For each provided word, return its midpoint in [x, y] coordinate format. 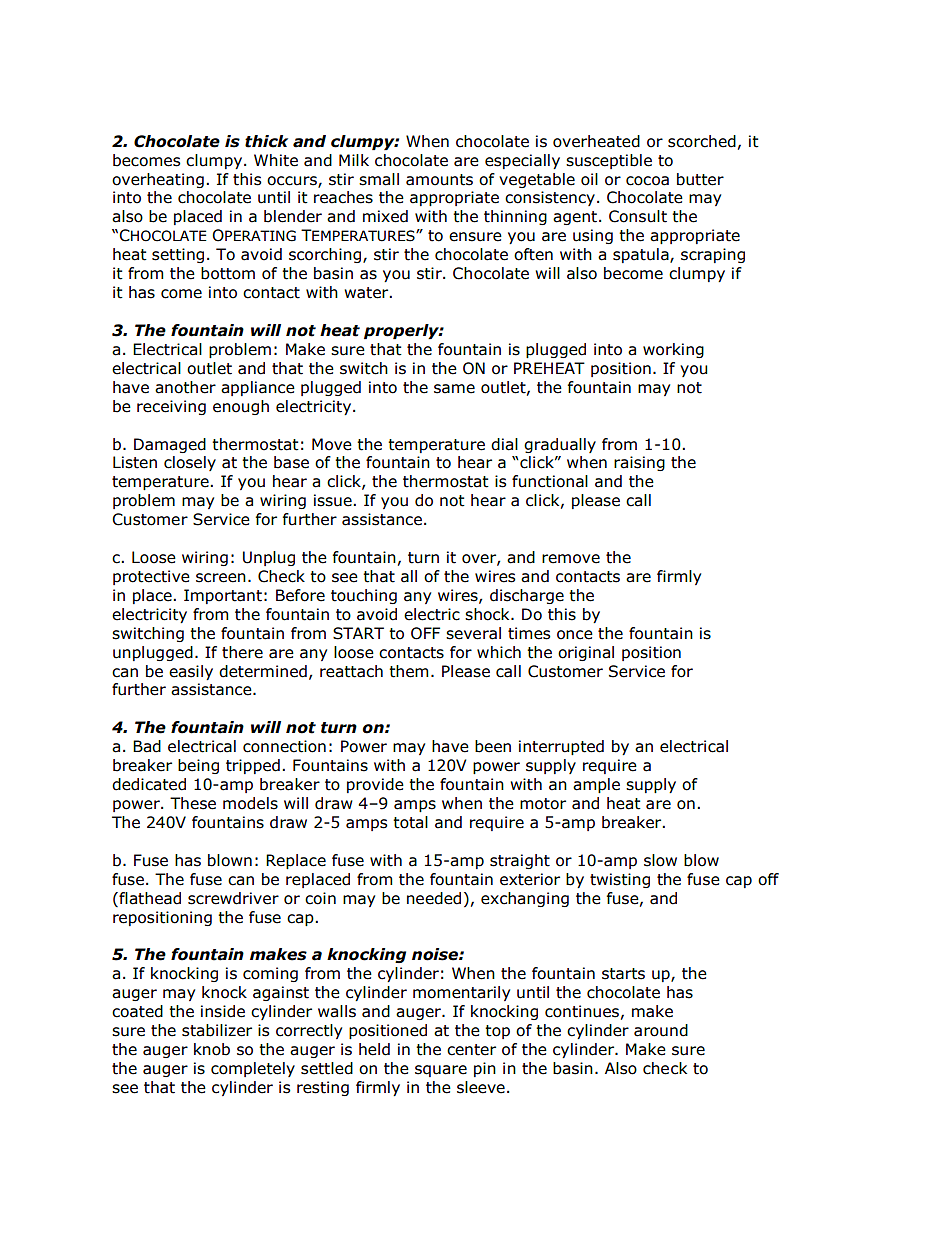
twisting [620, 880]
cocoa [647, 181]
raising [639, 463]
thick [266, 141]
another [185, 387]
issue [334, 500]
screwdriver [233, 898]
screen [221, 578]
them [408, 671]
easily [191, 672]
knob [212, 1049]
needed [434, 898]
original [586, 653]
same [454, 389]
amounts [439, 180]
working [673, 350]
